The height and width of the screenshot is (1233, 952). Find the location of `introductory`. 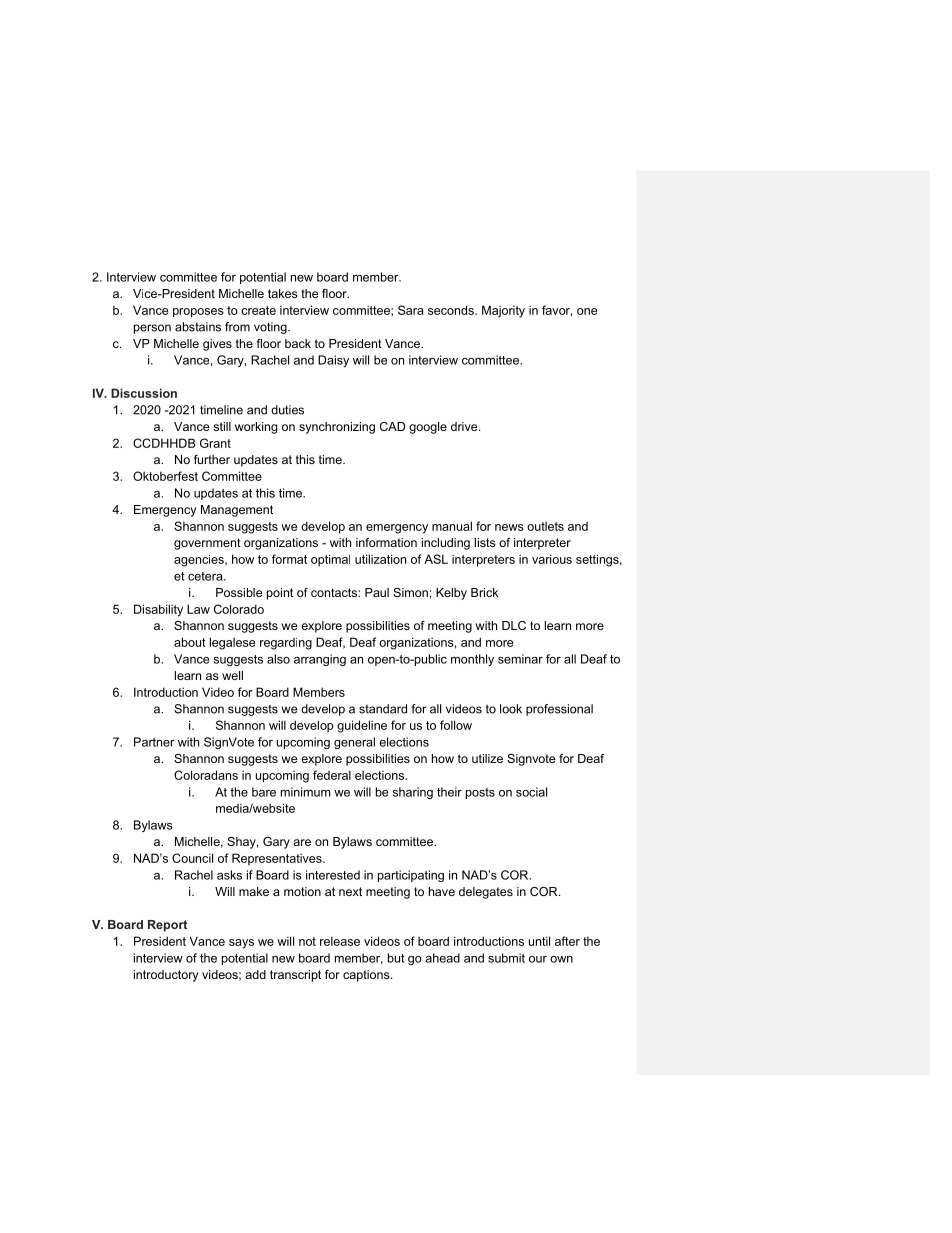

introductory is located at coordinates (166, 976).
